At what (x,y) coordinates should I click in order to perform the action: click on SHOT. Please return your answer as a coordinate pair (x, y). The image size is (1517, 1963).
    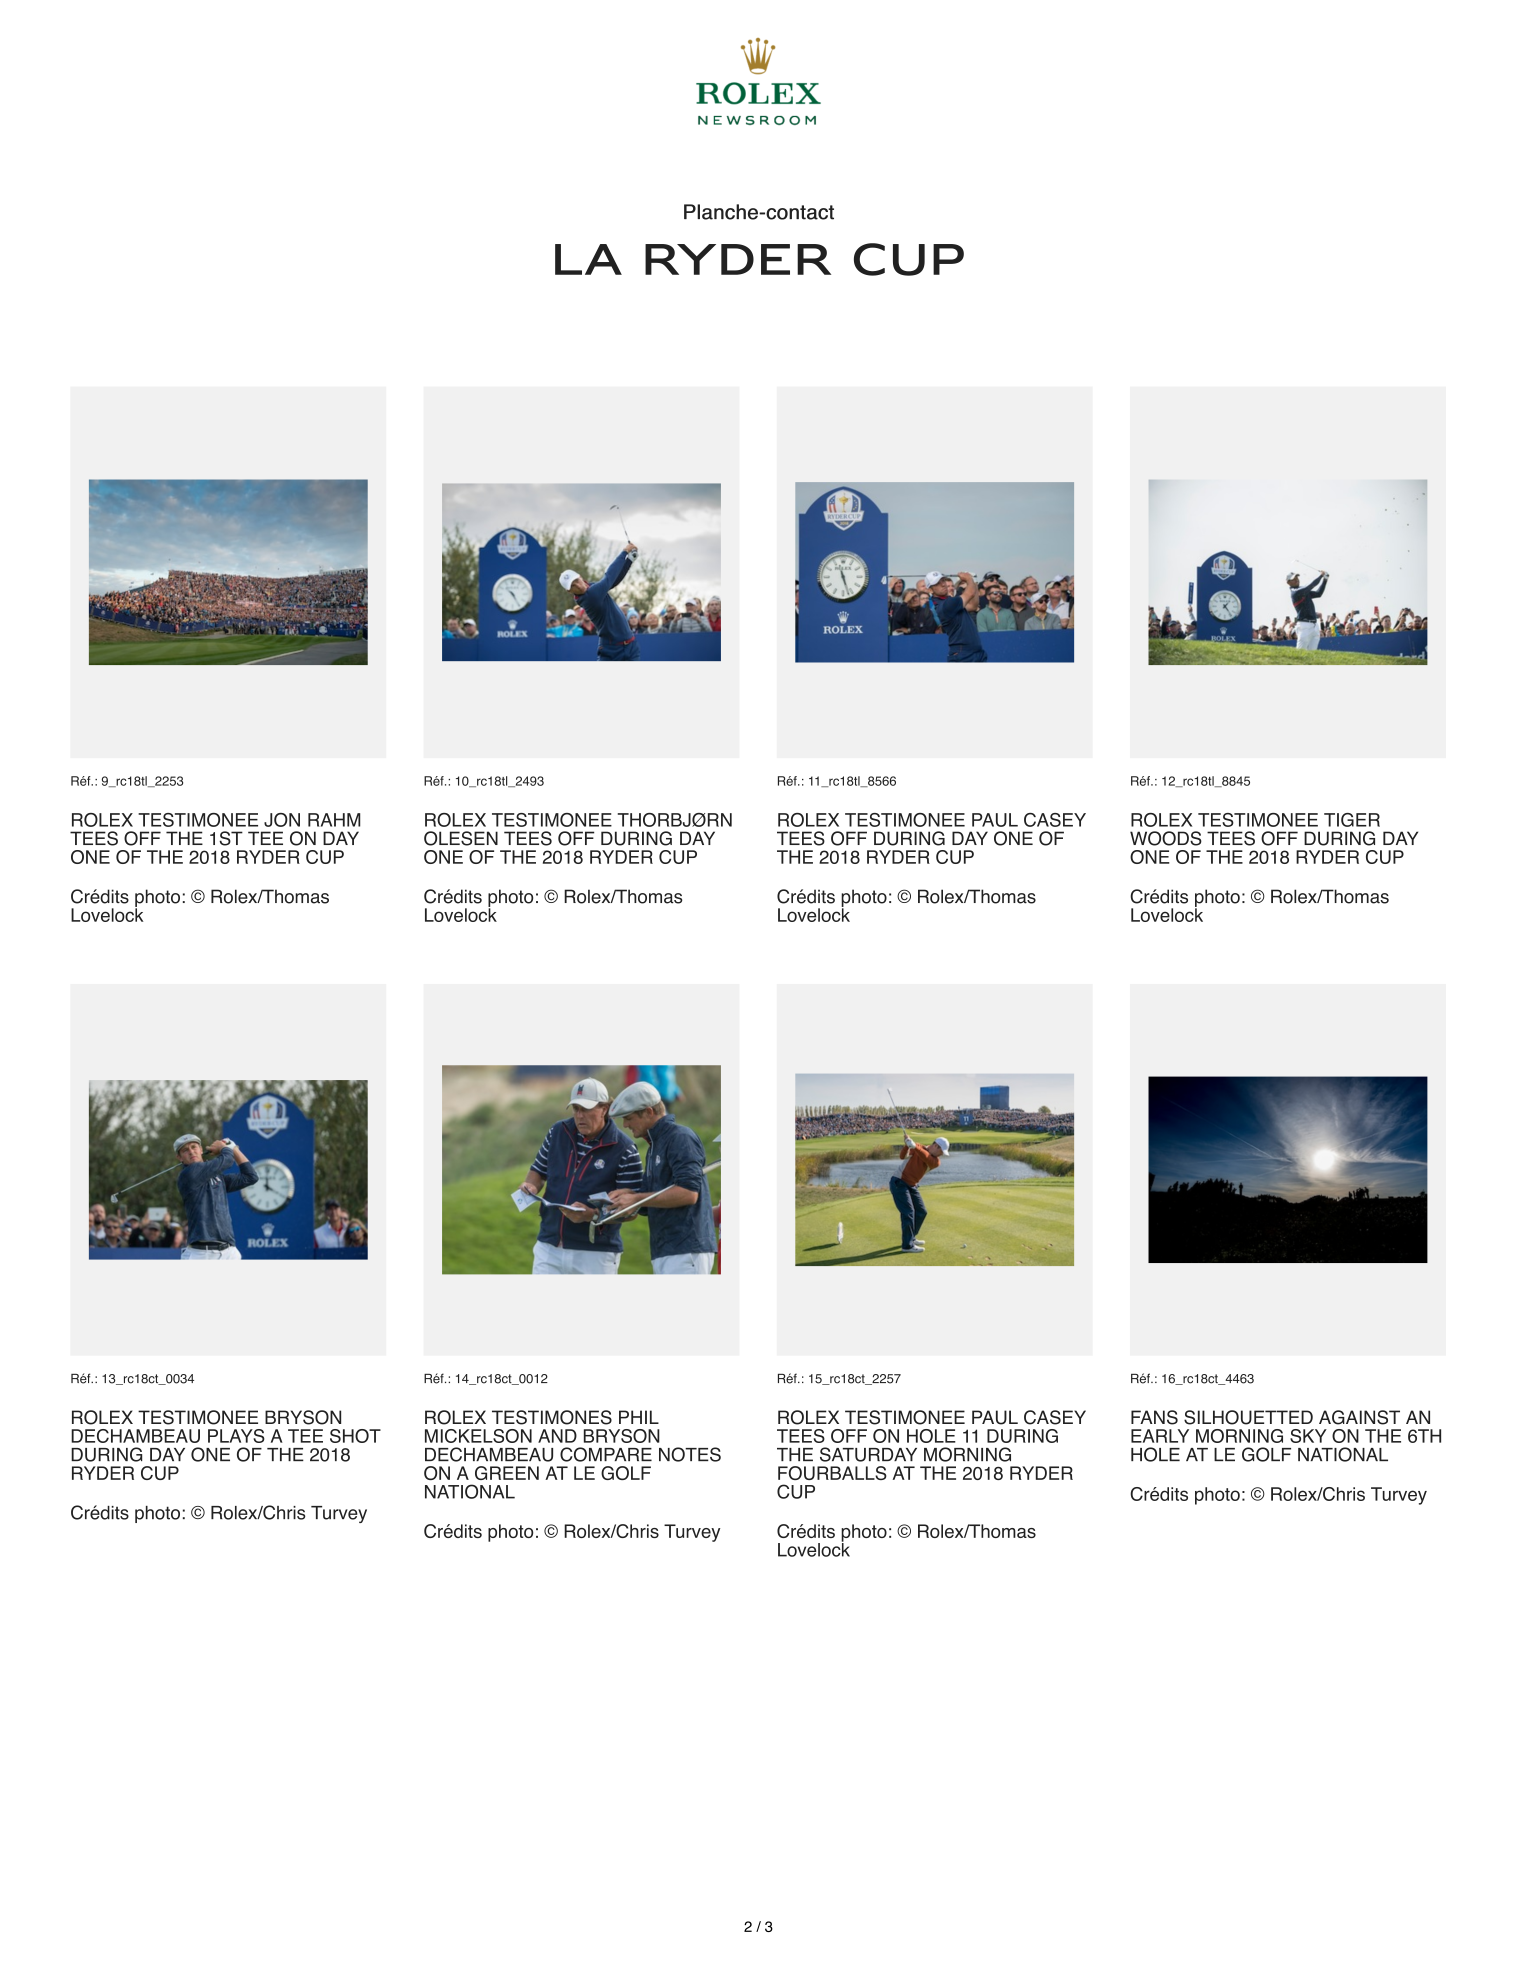
    Looking at the image, I should click on (355, 1436).
